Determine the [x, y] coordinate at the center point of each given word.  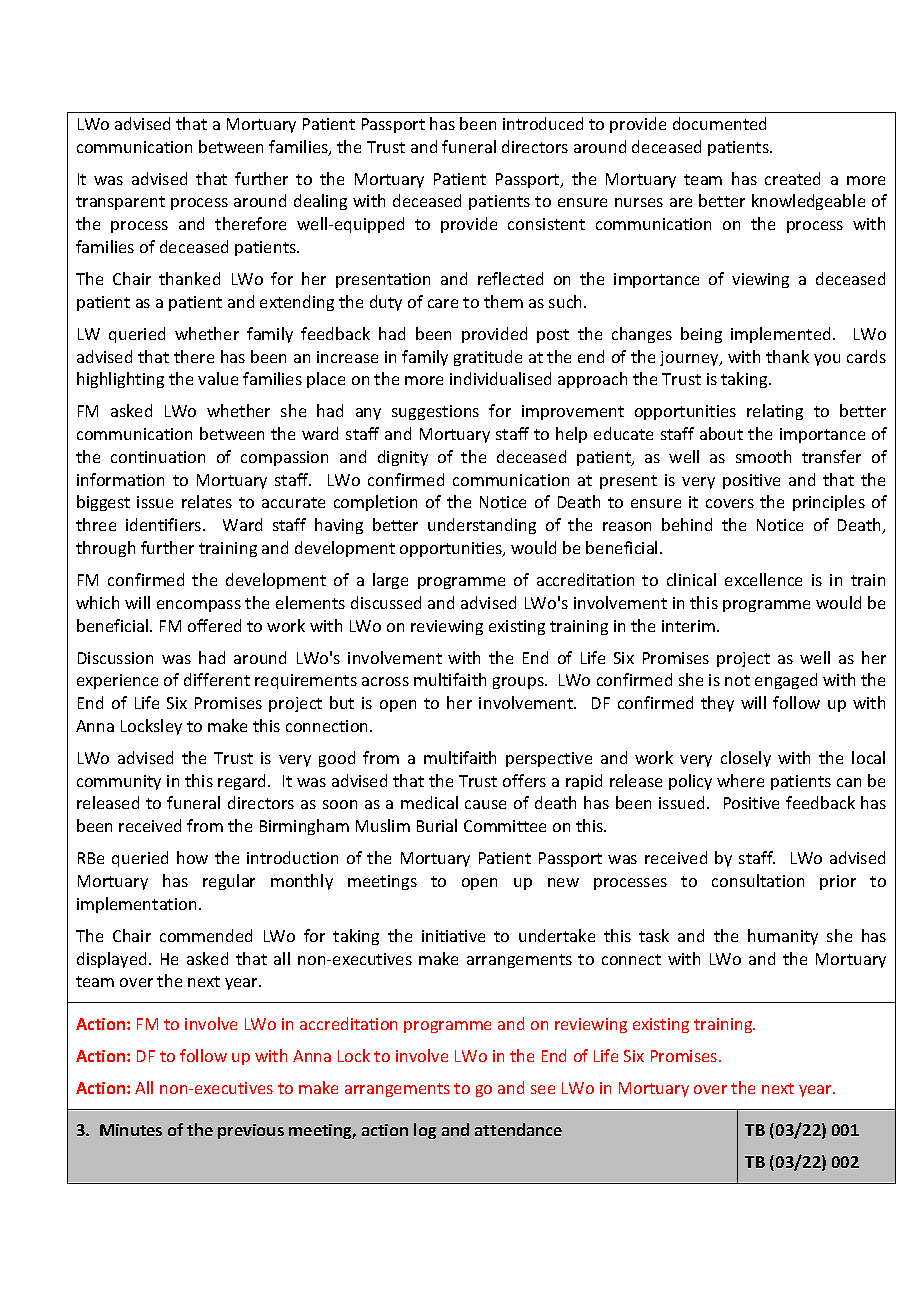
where [740, 780]
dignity [403, 458]
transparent [120, 203]
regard [241, 782]
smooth [763, 456]
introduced [543, 123]
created [792, 178]
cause [485, 804]
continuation [158, 457]
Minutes [131, 1130]
